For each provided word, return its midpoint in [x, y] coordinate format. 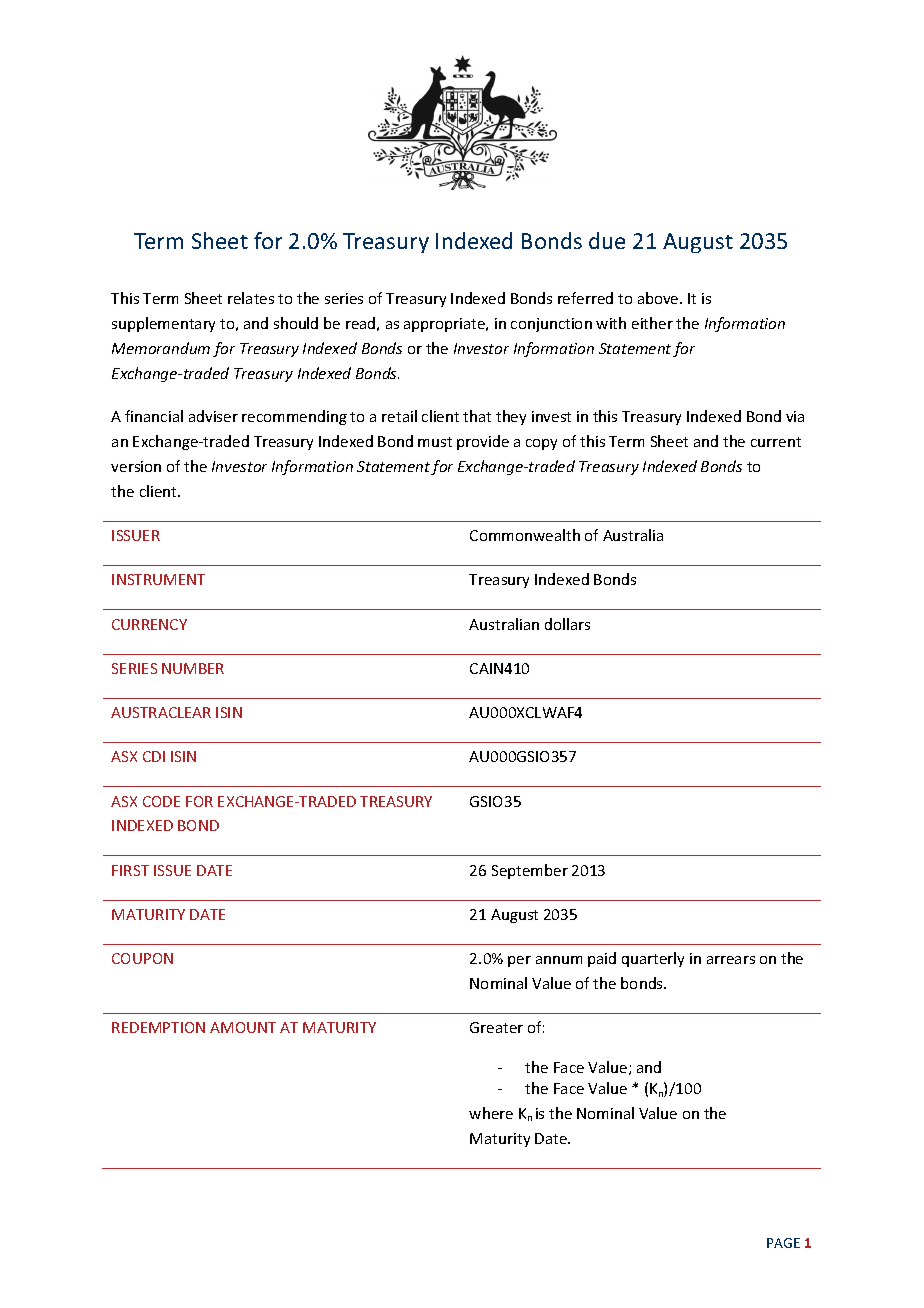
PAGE [783, 1243]
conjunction [551, 325]
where [491, 1113]
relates [251, 298]
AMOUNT [243, 1027]
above [659, 298]
